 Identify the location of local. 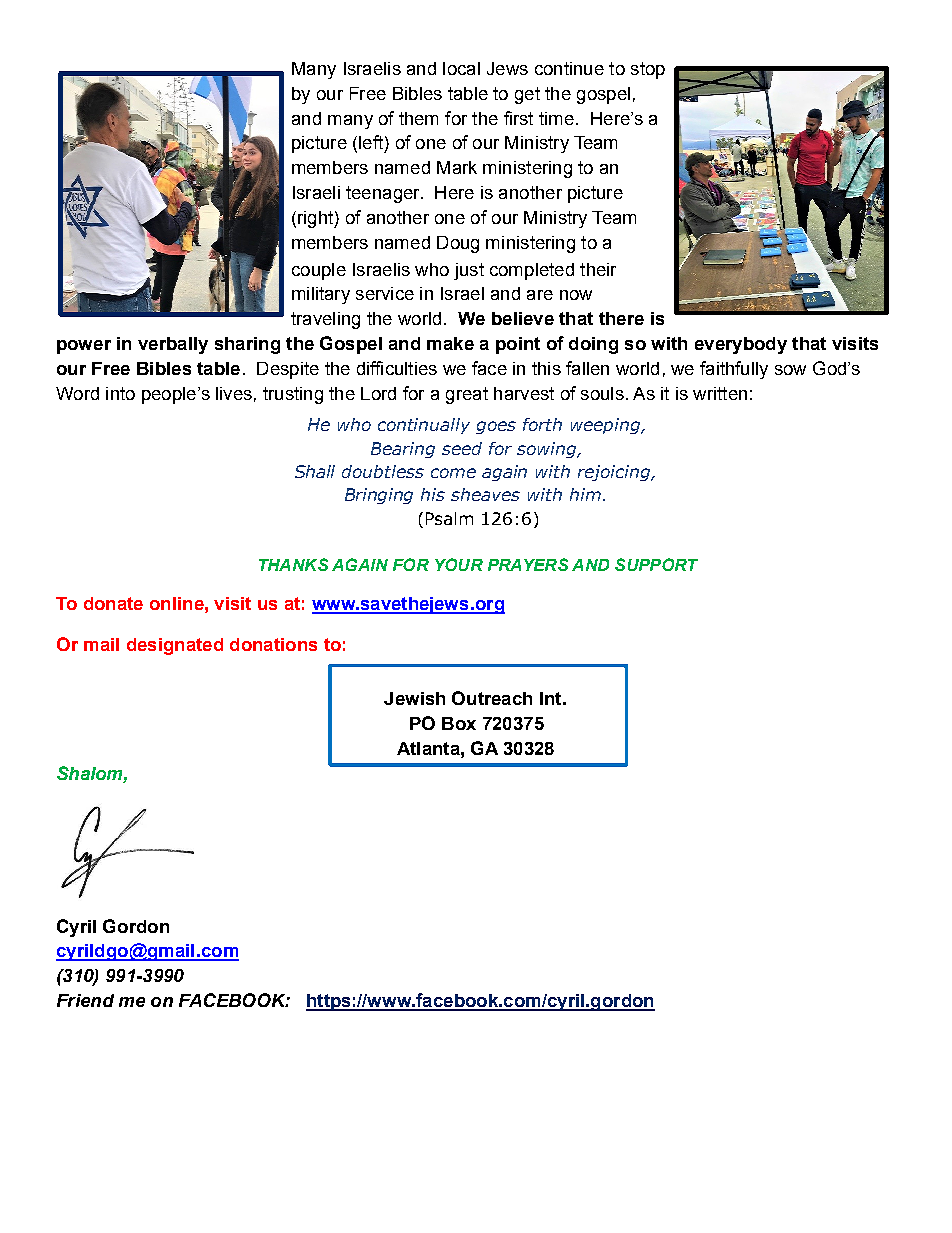
(461, 68).
